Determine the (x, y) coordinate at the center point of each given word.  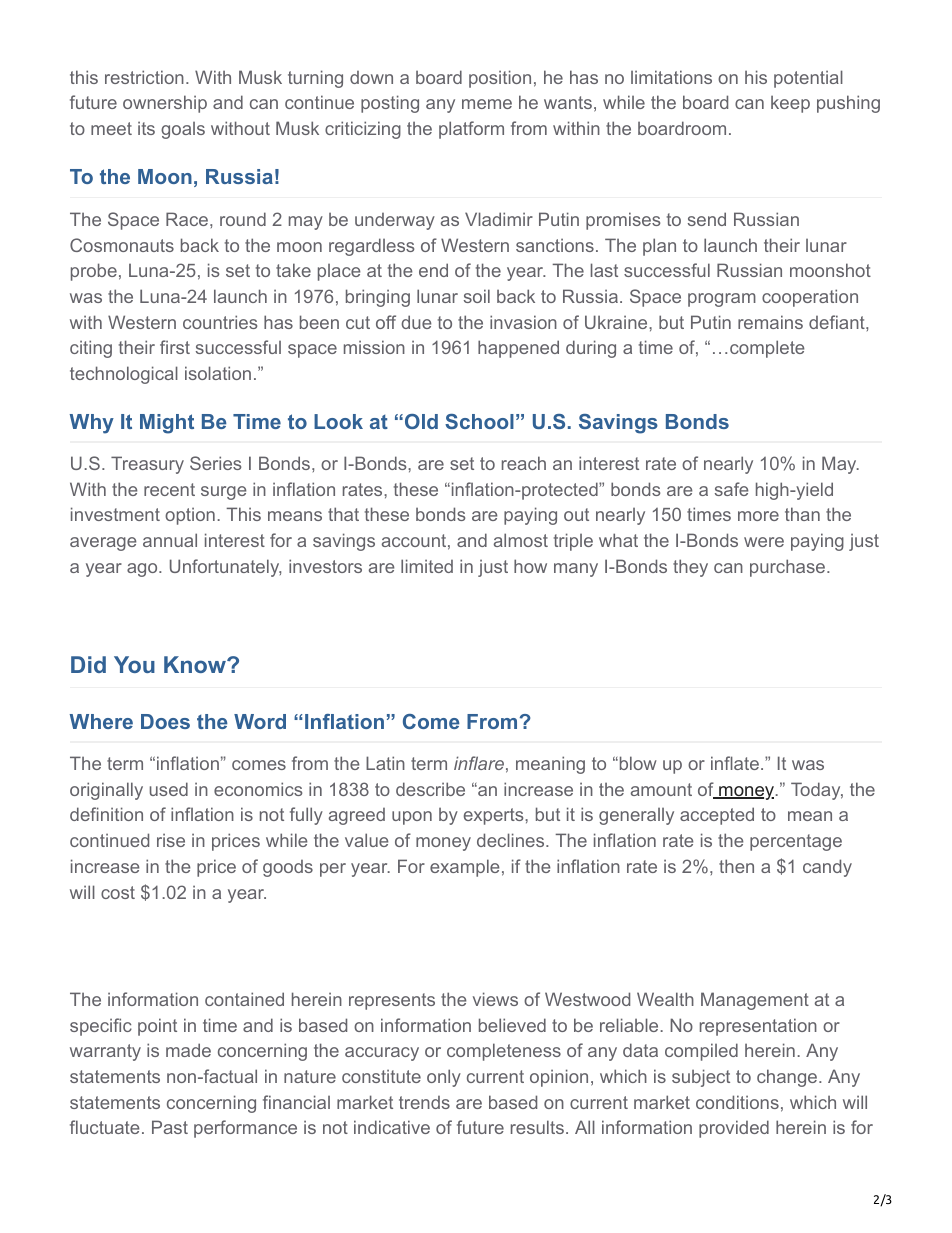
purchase (787, 568)
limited (427, 566)
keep (790, 104)
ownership (165, 104)
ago (143, 570)
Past (170, 1127)
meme (487, 104)
